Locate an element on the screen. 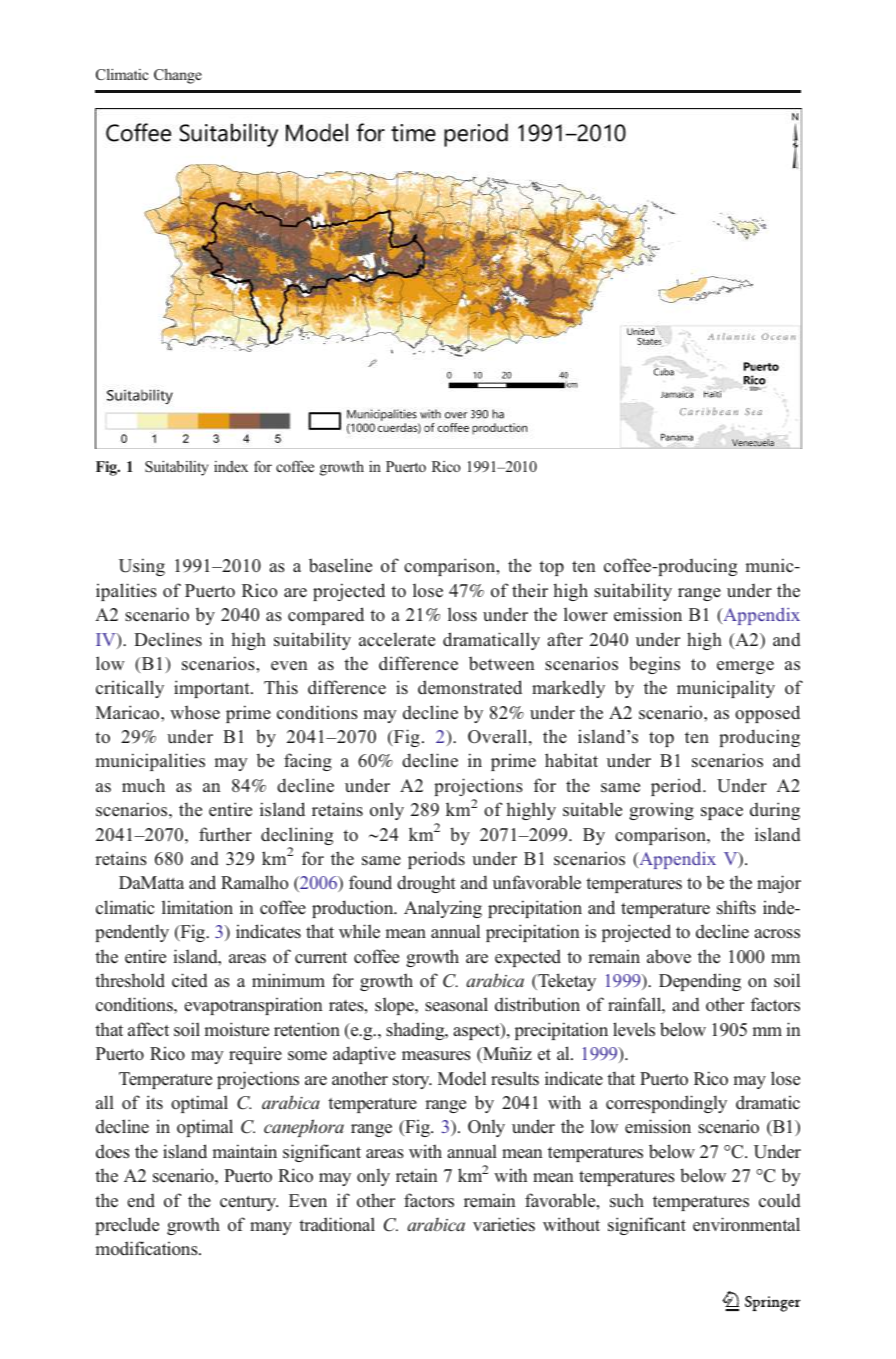  century is located at coordinates (249, 1203).
